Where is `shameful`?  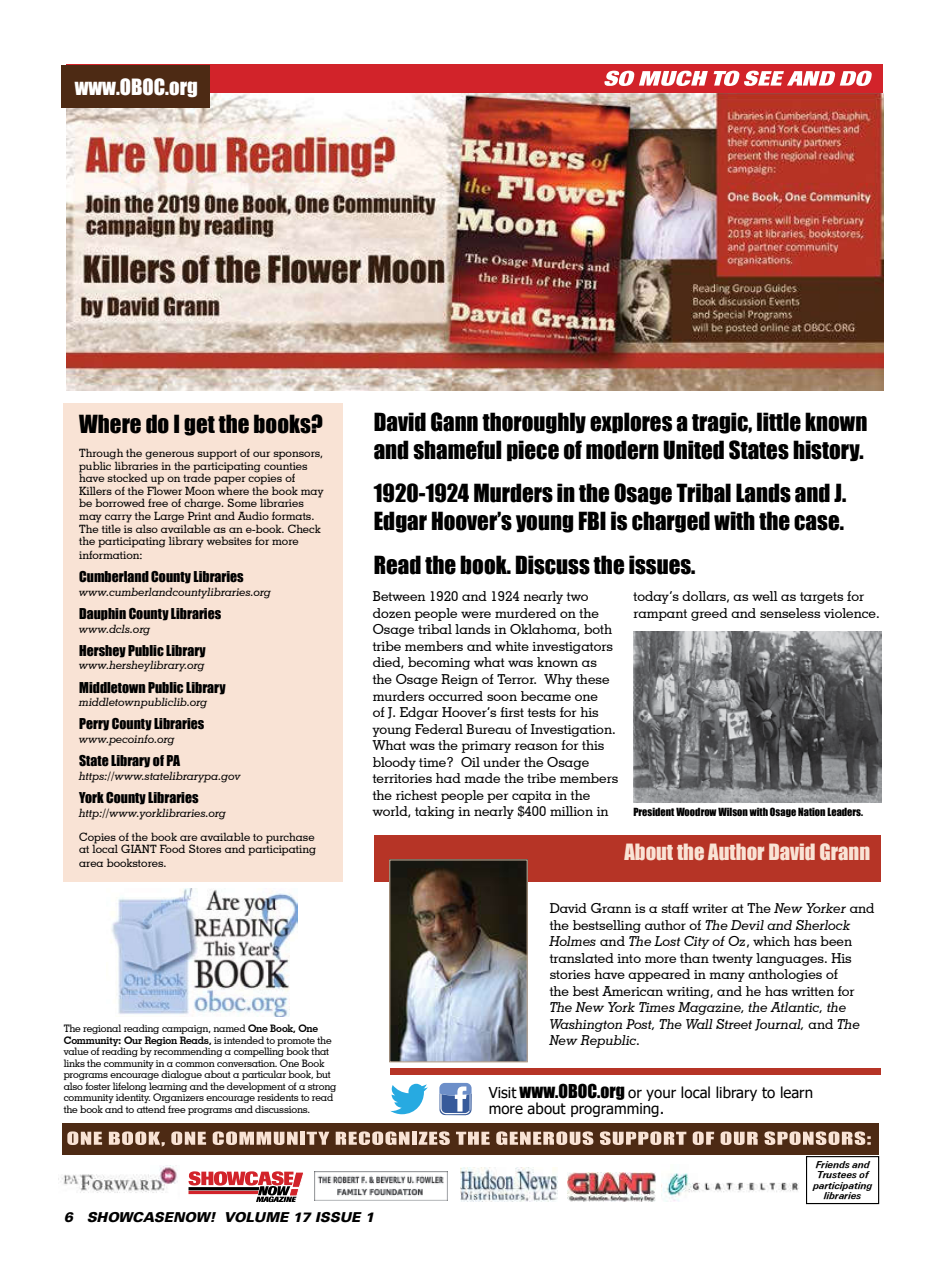
shameful is located at coordinates (457, 450).
